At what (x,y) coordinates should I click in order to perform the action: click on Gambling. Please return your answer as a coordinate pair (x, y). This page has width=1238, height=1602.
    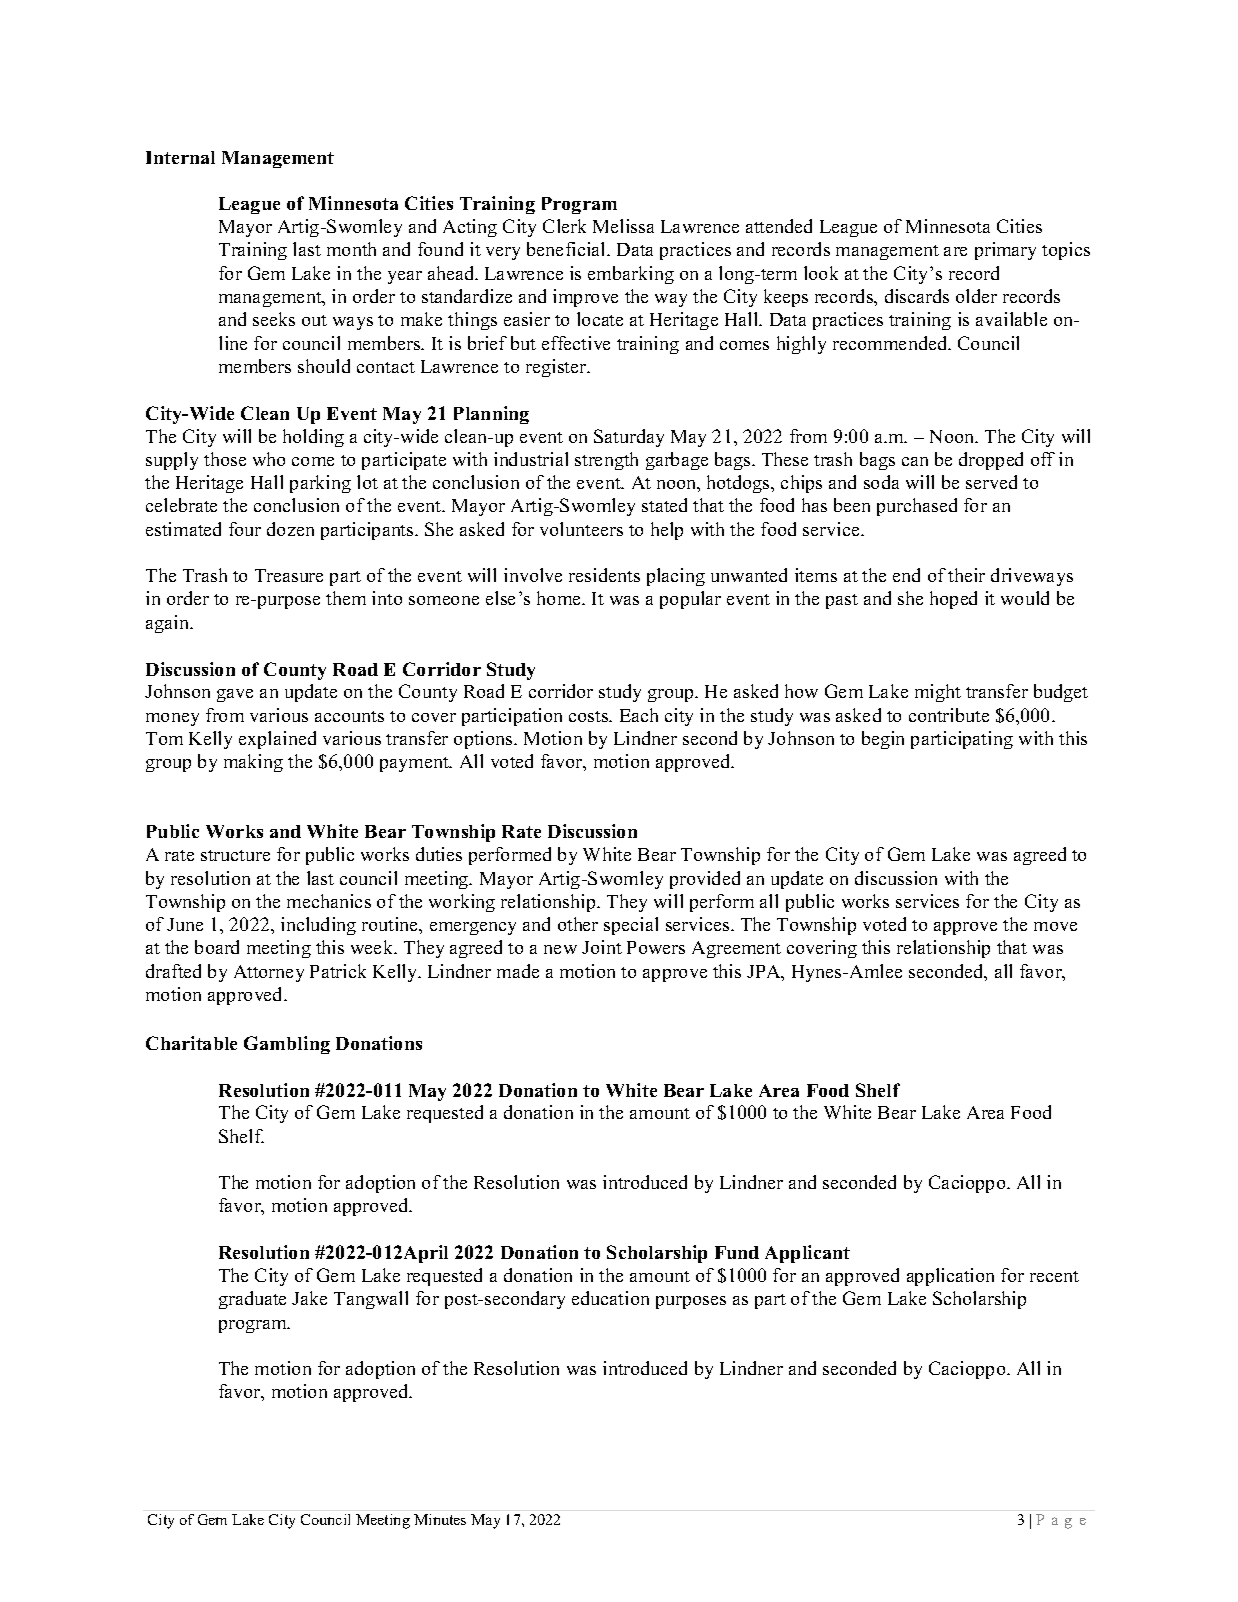
    Looking at the image, I should click on (287, 1045).
